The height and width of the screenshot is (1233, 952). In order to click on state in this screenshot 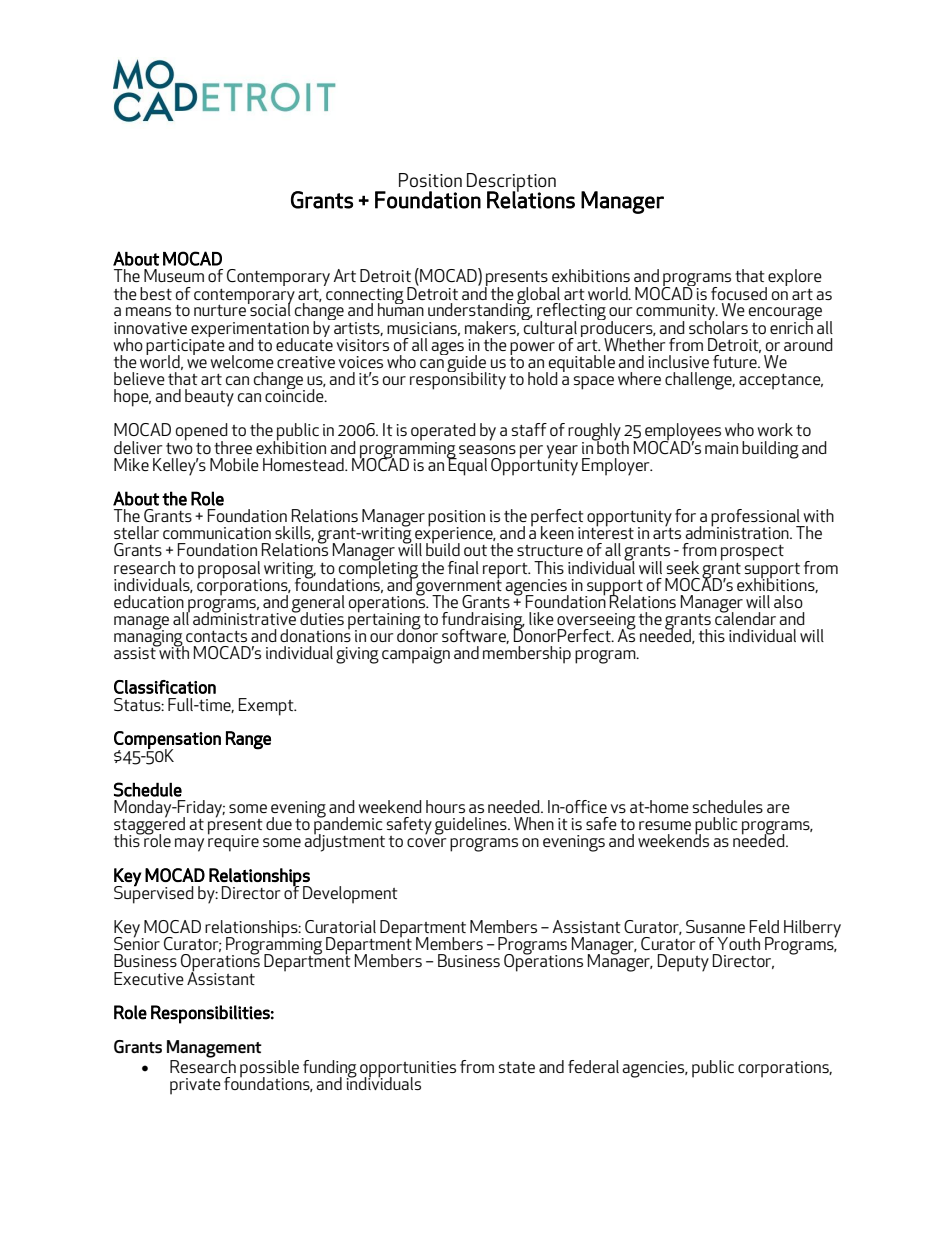, I will do `click(516, 1067)`.
